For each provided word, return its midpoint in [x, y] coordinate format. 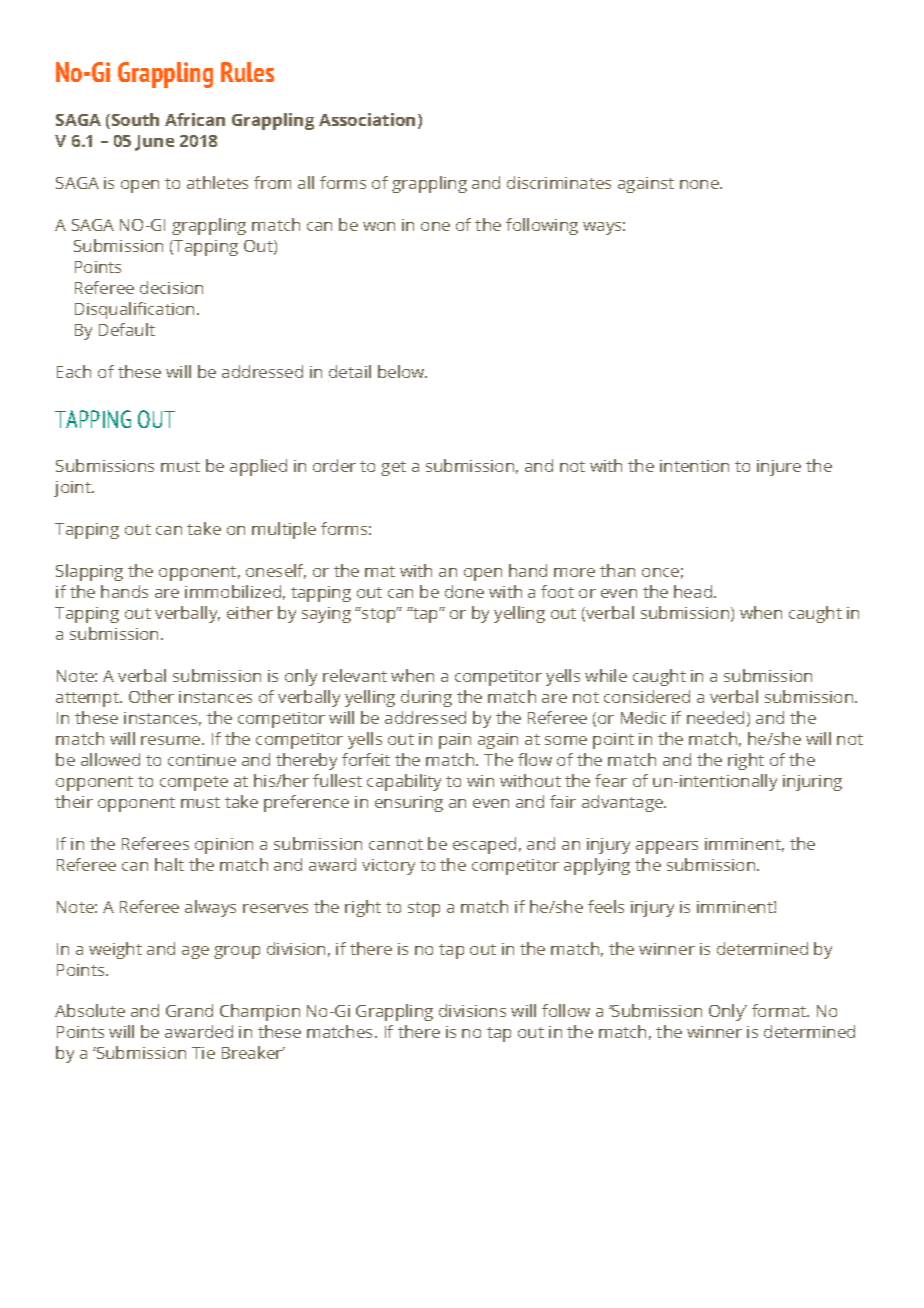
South [135, 119]
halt [169, 864]
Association [367, 119]
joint [73, 489]
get [393, 468]
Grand [189, 1010]
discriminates [559, 182]
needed [715, 717]
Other [151, 696]
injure [779, 468]
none [700, 184]
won [379, 226]
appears [667, 847]
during [426, 698]
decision [171, 287]
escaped [484, 845]
